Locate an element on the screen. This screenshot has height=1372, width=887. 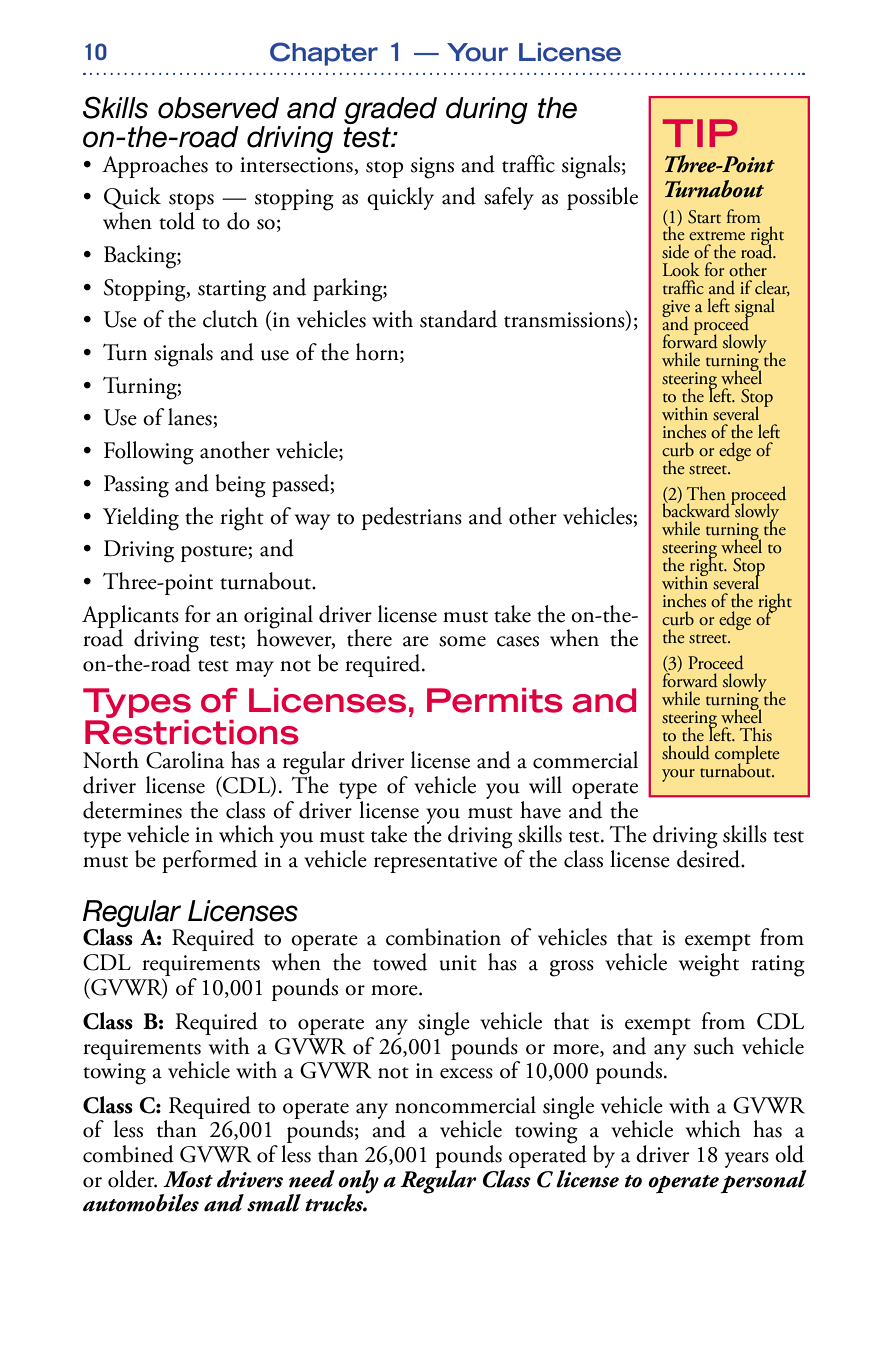
Applicants is located at coordinates (130, 617).
